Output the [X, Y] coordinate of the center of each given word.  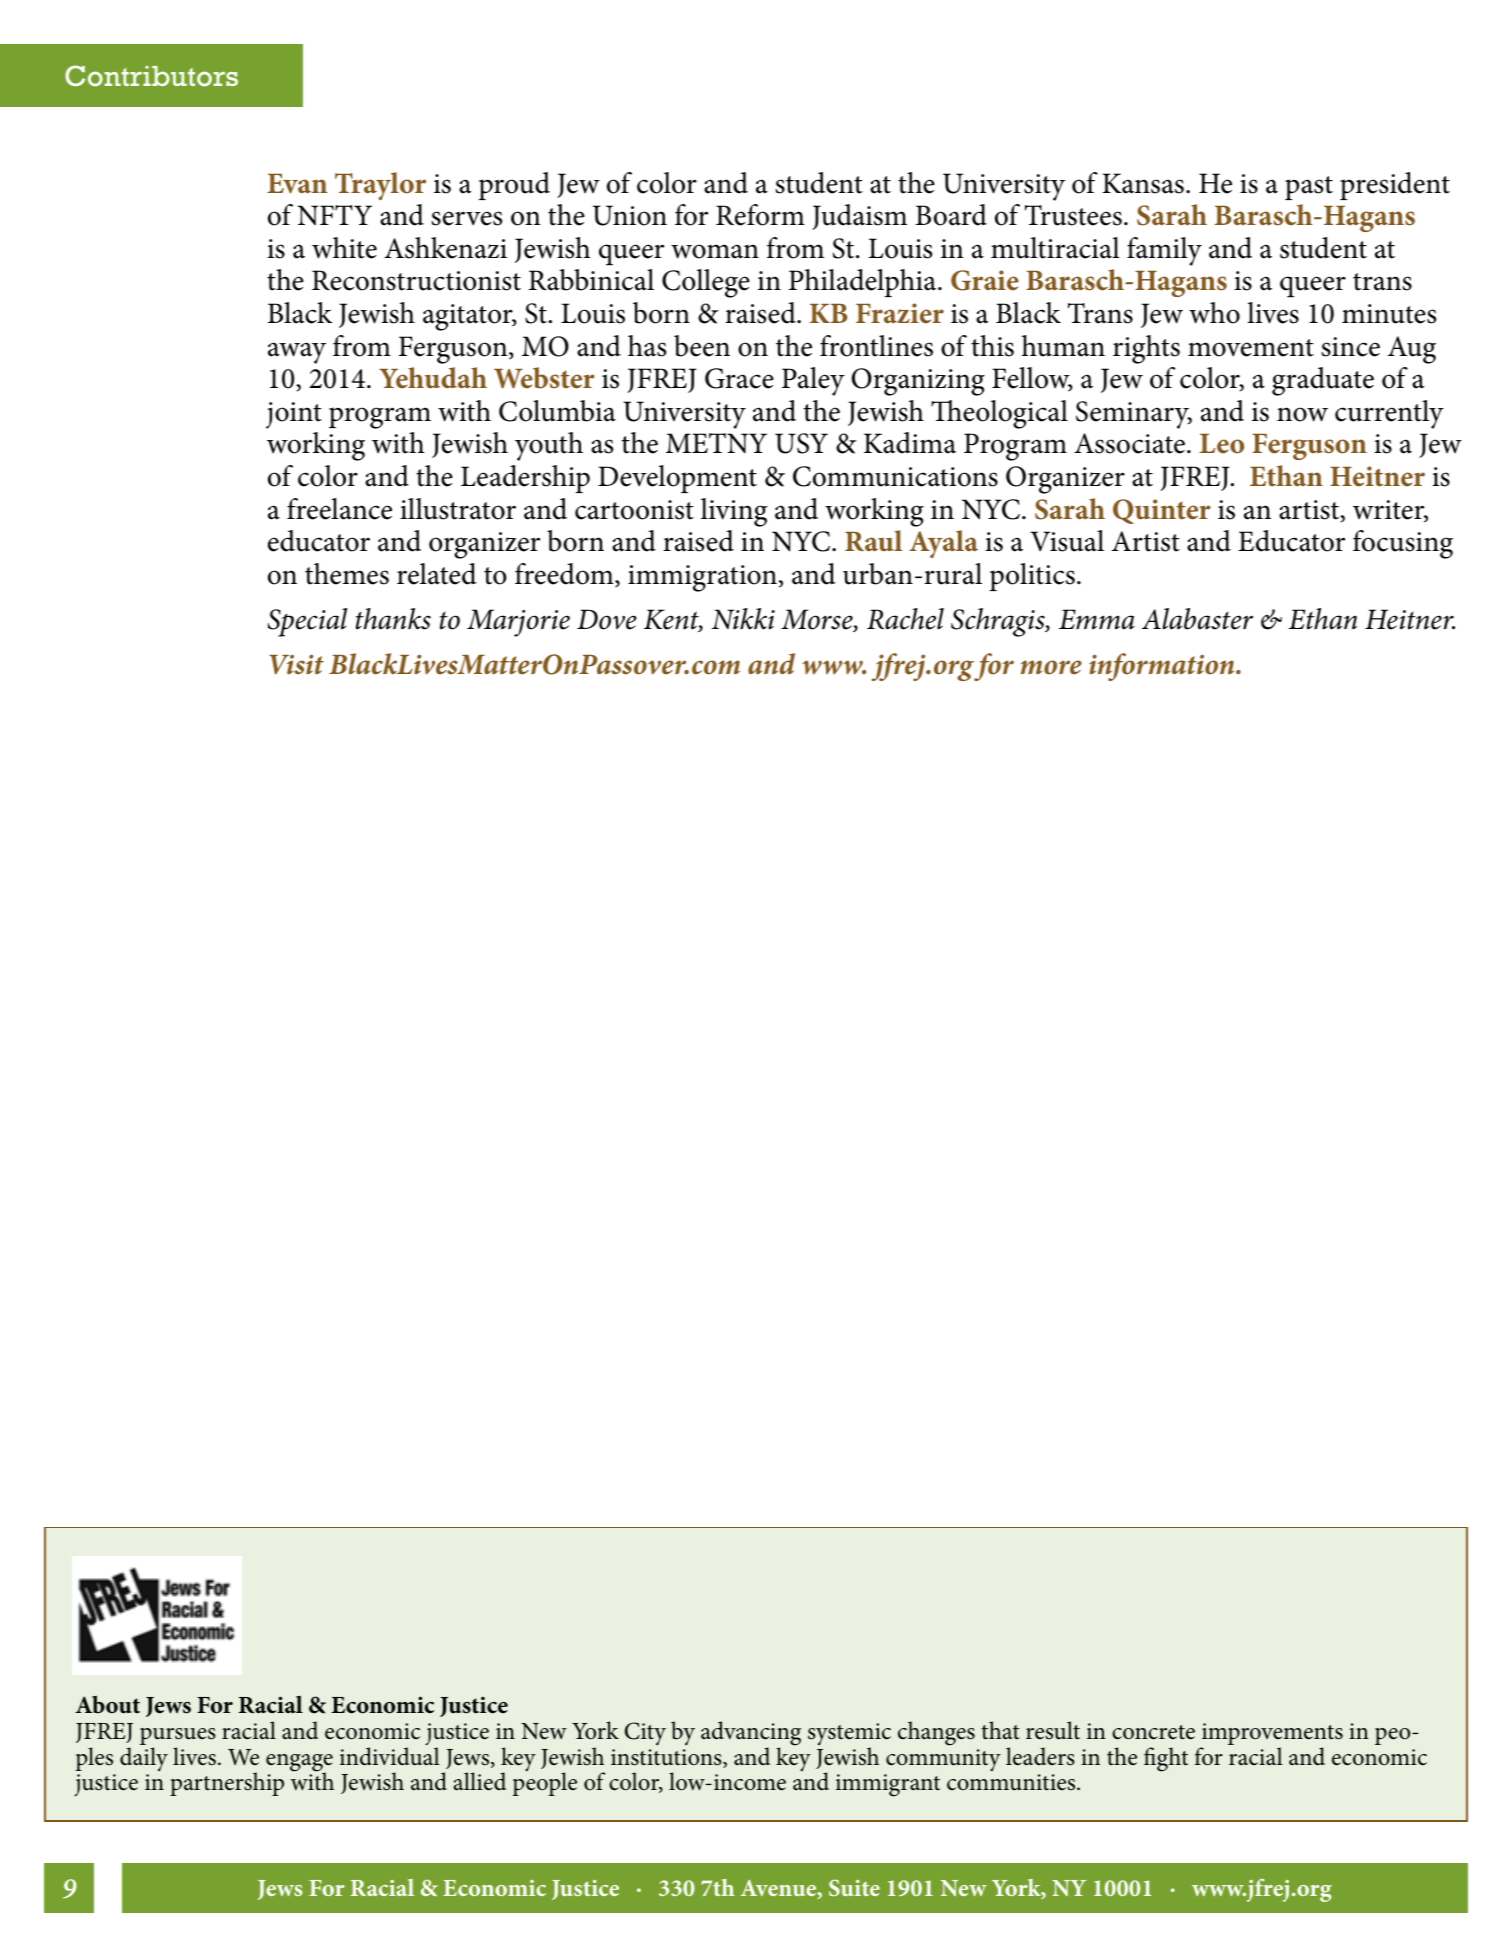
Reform [760, 215]
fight [1166, 1759]
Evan [297, 184]
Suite [854, 1888]
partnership [227, 1784]
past [1309, 188]
